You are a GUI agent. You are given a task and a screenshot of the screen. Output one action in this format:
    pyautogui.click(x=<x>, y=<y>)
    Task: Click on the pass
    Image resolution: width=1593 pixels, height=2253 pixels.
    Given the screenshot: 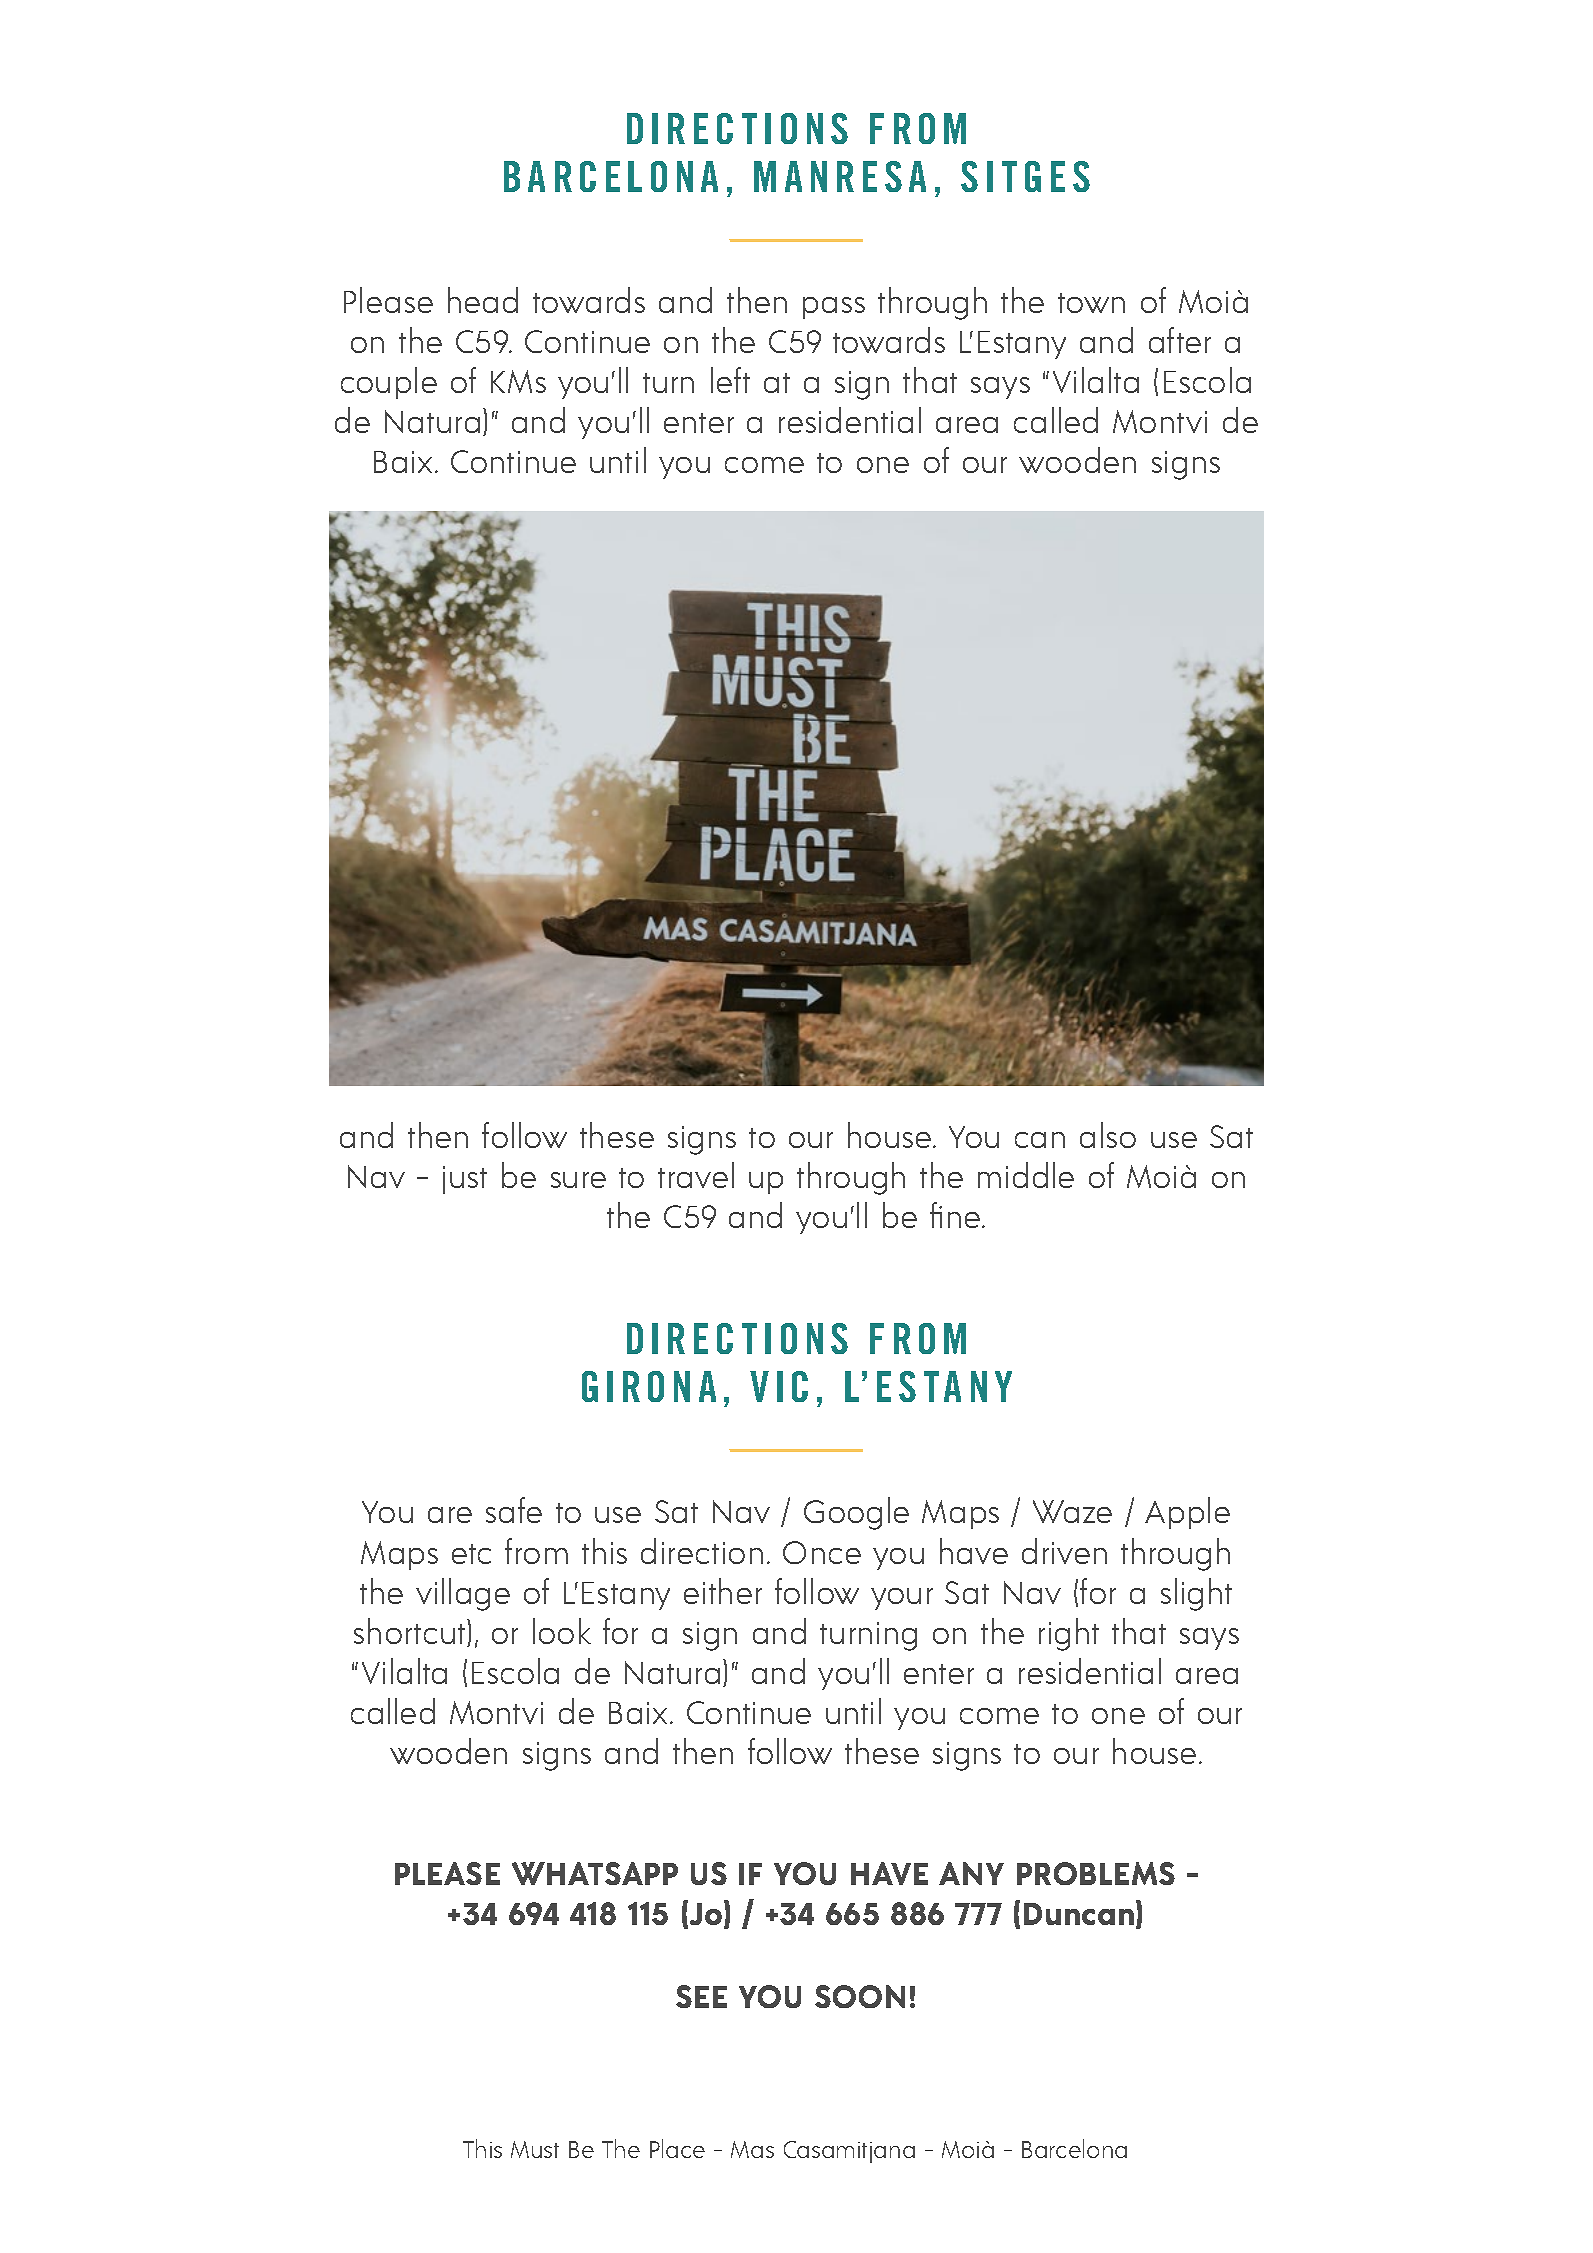 What is the action you would take?
    pyautogui.click(x=834, y=308)
